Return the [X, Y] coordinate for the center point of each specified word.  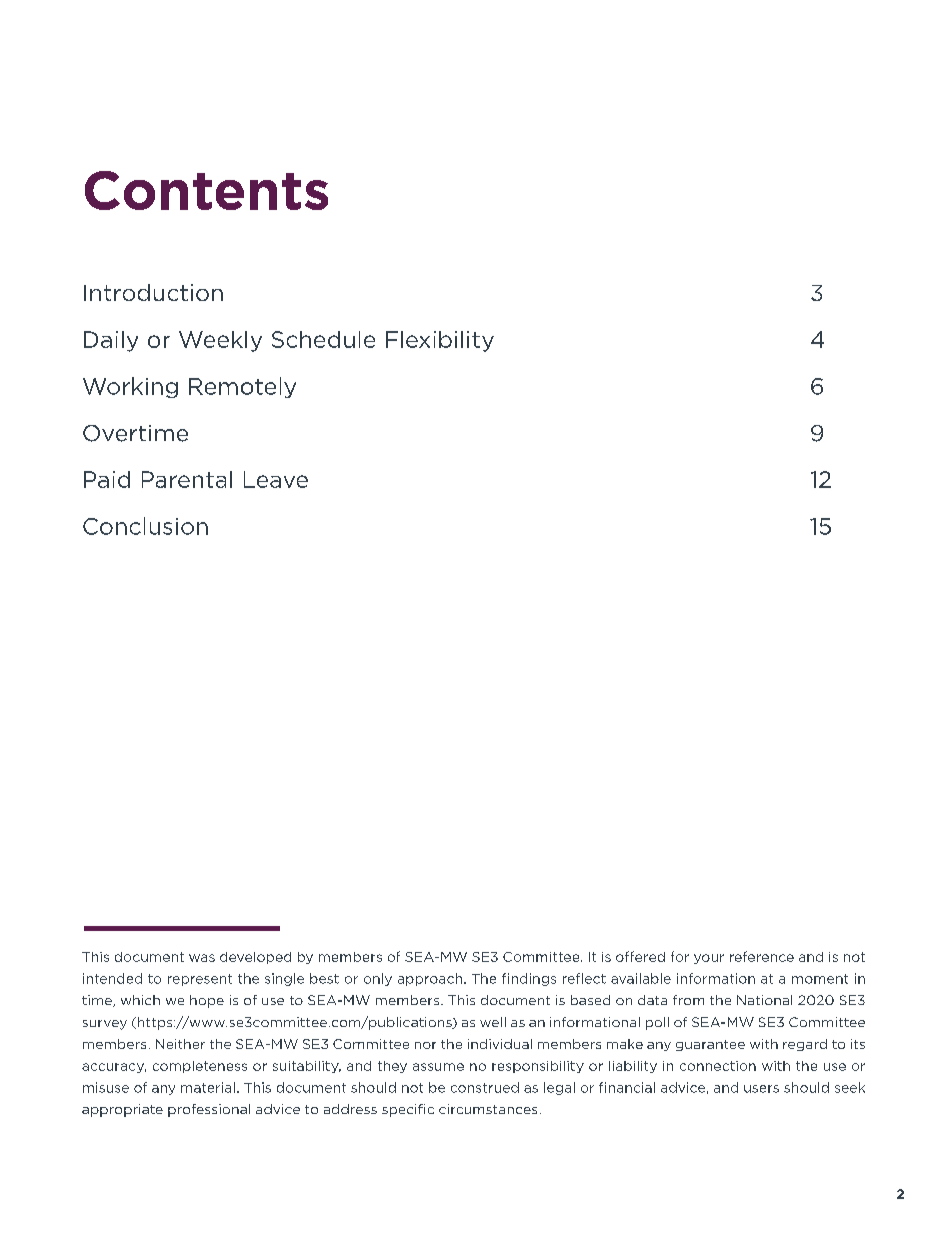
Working [130, 387]
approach [430, 979]
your [709, 959]
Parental [187, 479]
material [208, 1087]
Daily [111, 341]
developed [255, 958]
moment [820, 979]
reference [762, 956]
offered [640, 956]
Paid [107, 479]
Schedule [323, 339]
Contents [206, 190]
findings [529, 979]
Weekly [220, 341]
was [202, 958]
